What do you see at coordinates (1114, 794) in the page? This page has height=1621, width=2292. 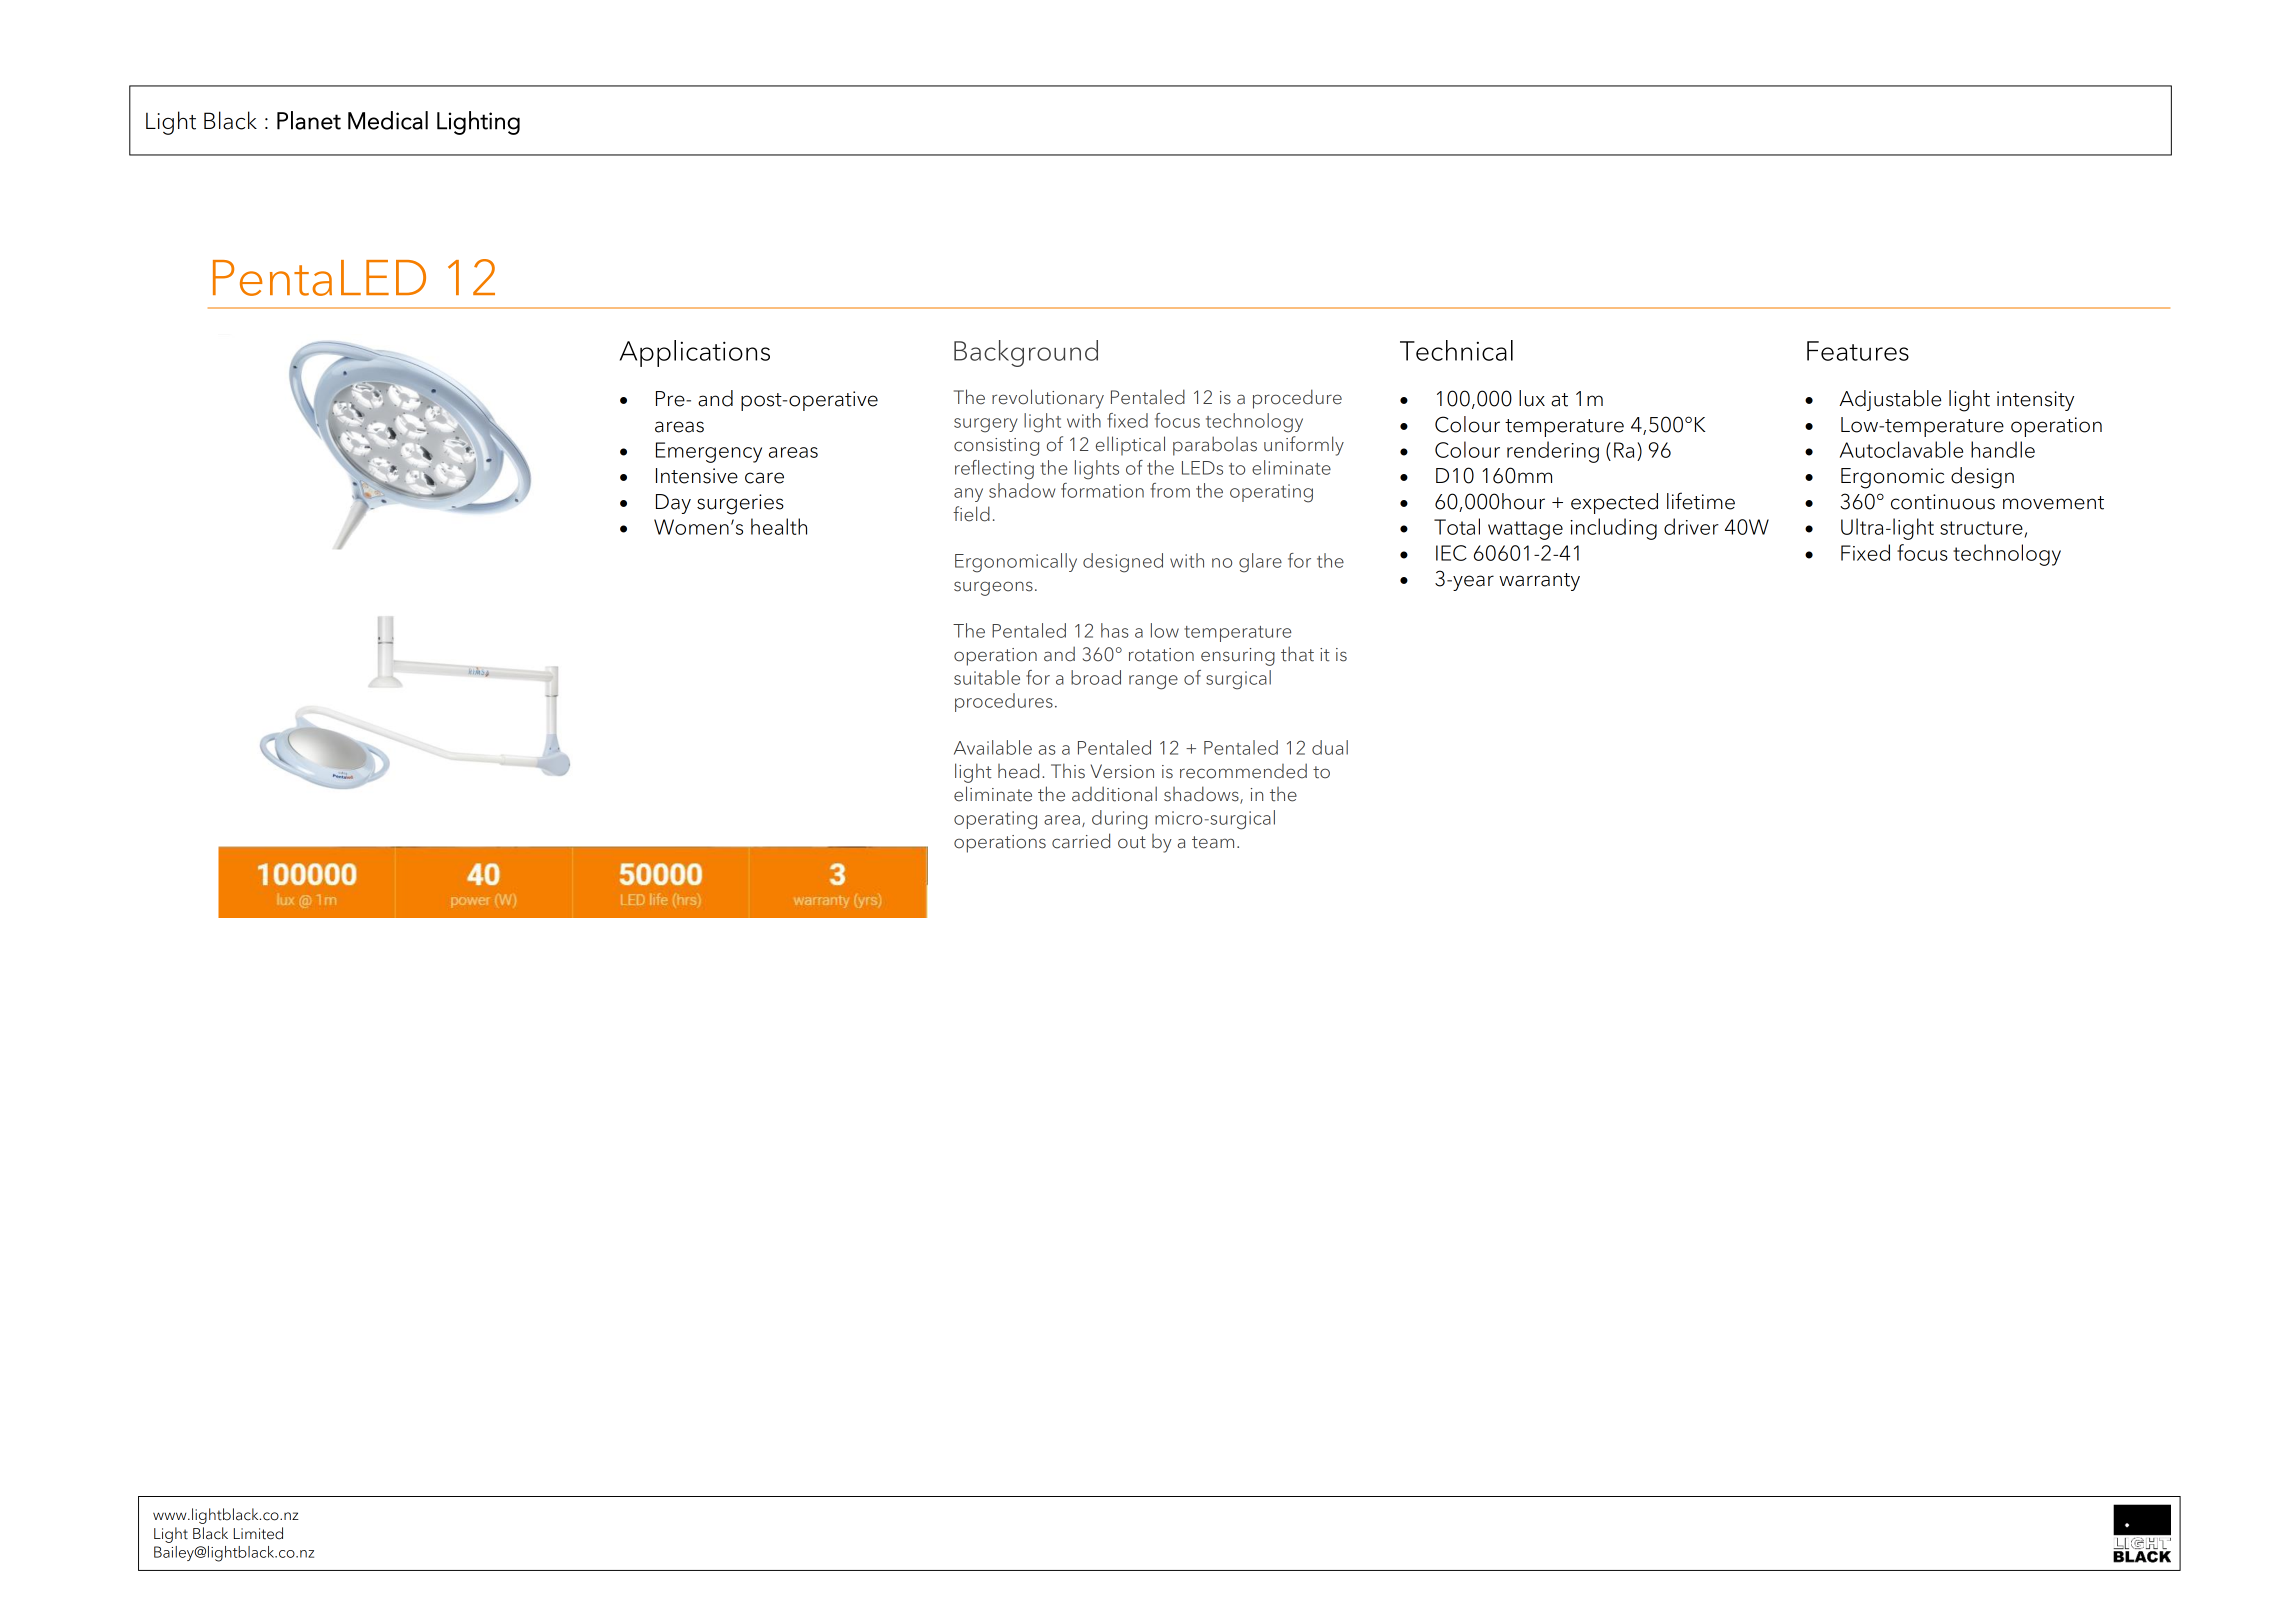 I see `additional` at bounding box center [1114, 794].
